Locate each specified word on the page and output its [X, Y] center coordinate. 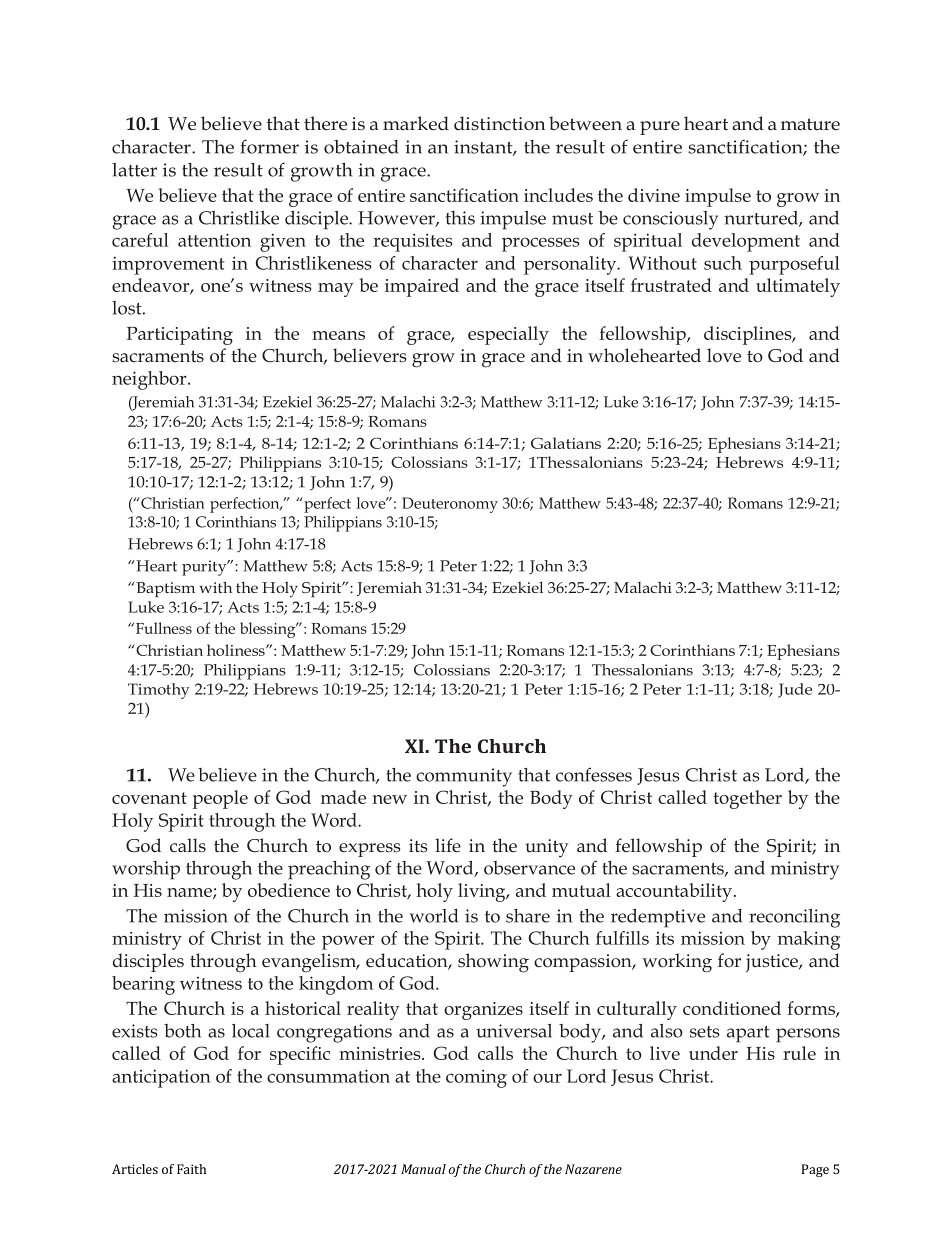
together [747, 799]
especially [508, 335]
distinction [500, 123]
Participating [180, 336]
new [389, 799]
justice [773, 963]
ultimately [798, 287]
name [190, 893]
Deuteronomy [450, 505]
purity [205, 568]
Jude [795, 690]
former [269, 146]
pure [660, 128]
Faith [191, 1169]
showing [493, 963]
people [220, 799]
